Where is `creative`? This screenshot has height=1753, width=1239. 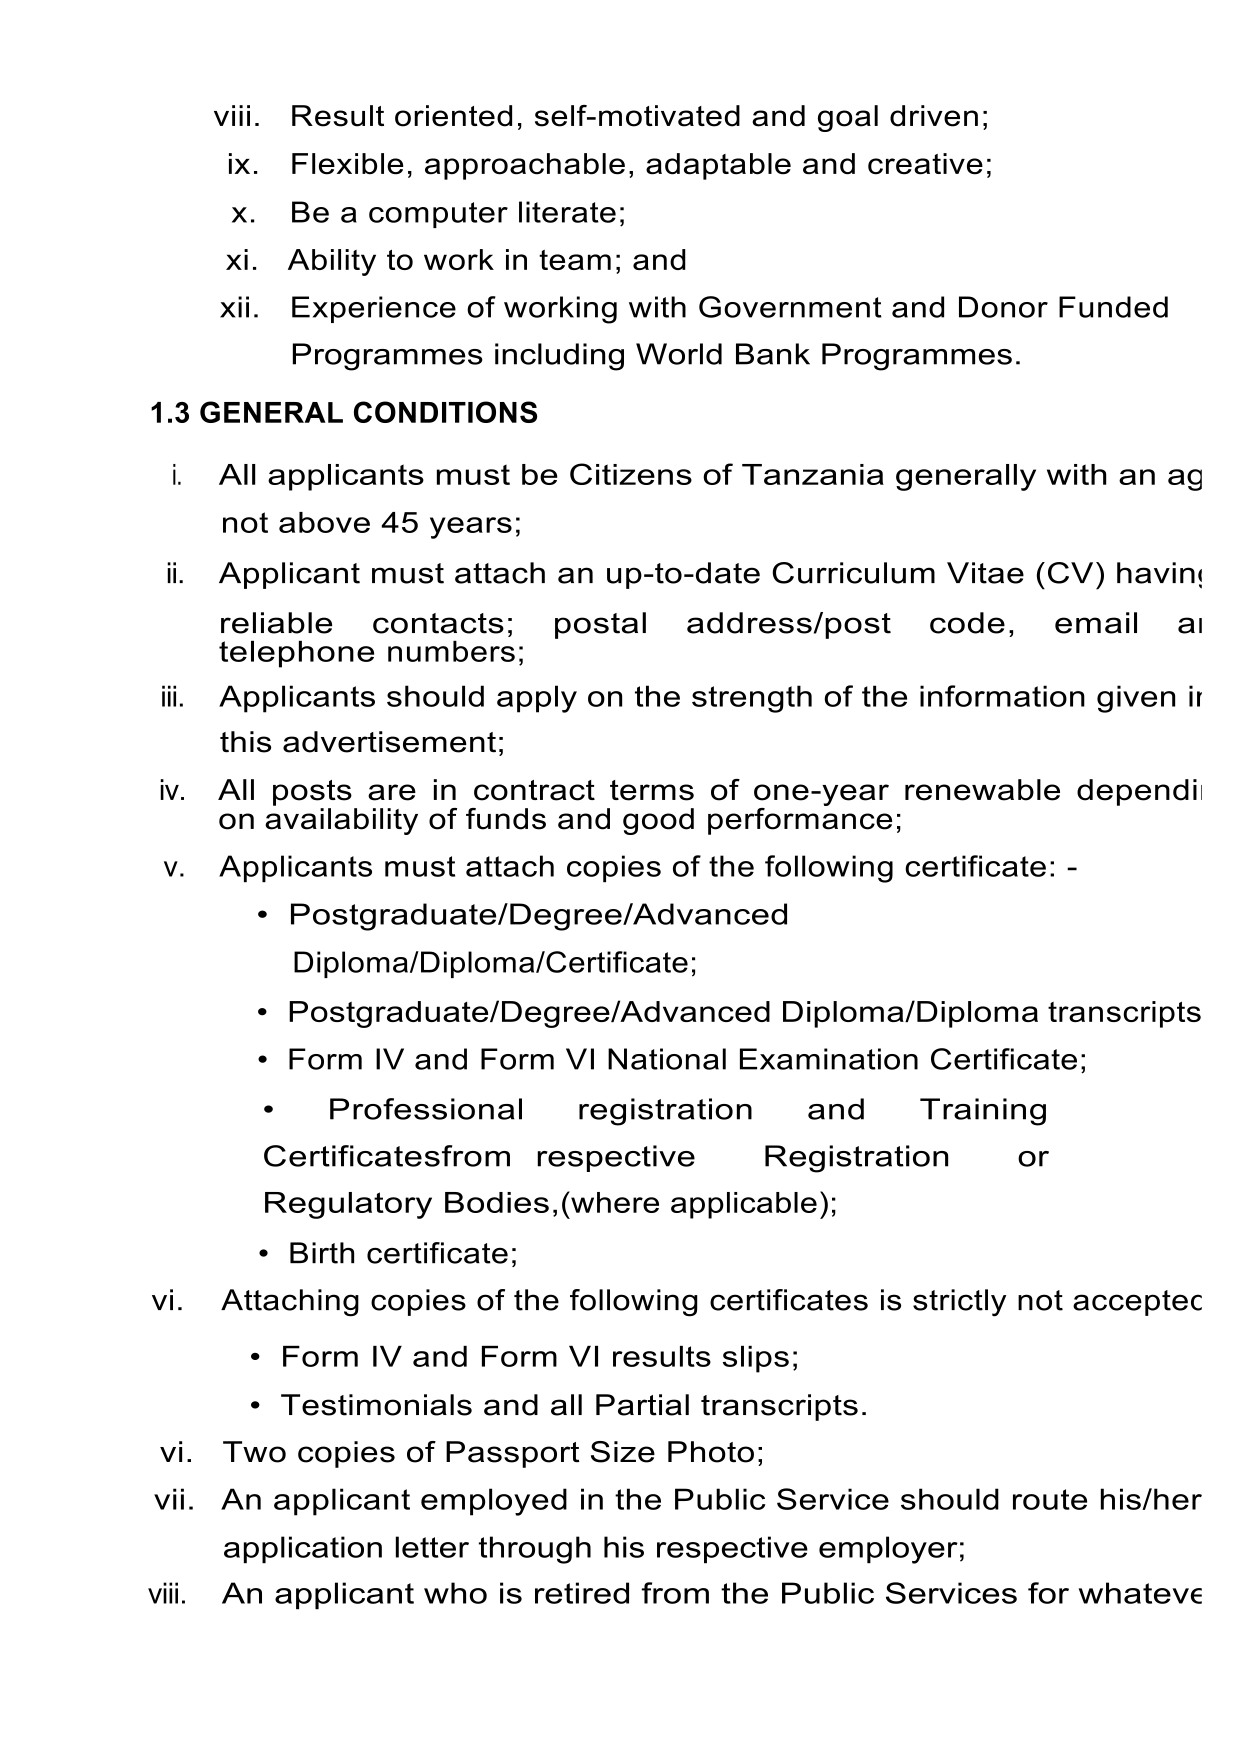
creative is located at coordinates (925, 164).
